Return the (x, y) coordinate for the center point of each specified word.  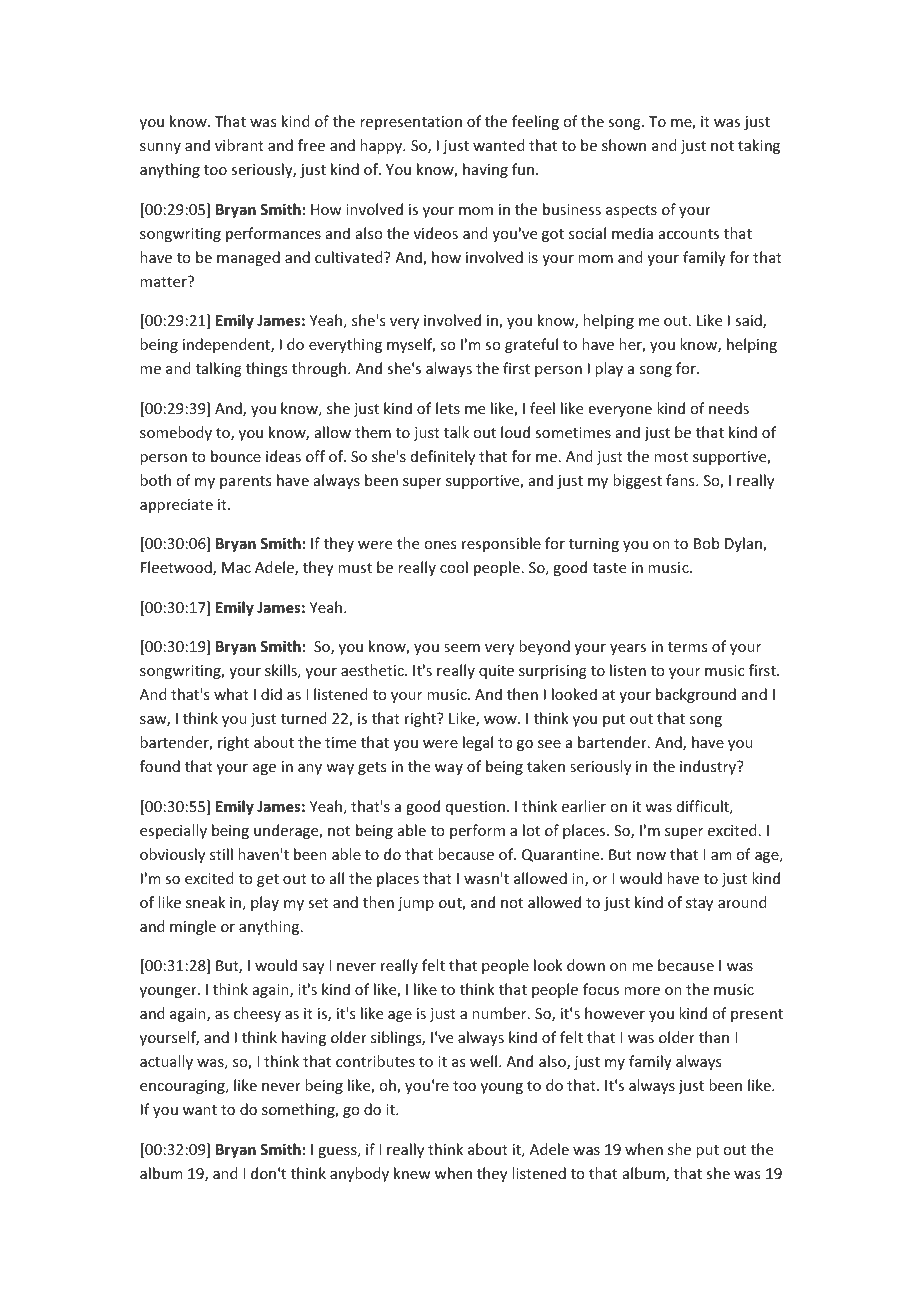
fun (523, 169)
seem (462, 648)
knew (412, 1173)
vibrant (239, 145)
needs (729, 408)
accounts (689, 234)
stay (699, 904)
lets (448, 408)
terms (687, 647)
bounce (236, 456)
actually (166, 1062)
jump (416, 904)
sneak (205, 902)
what (231, 694)
